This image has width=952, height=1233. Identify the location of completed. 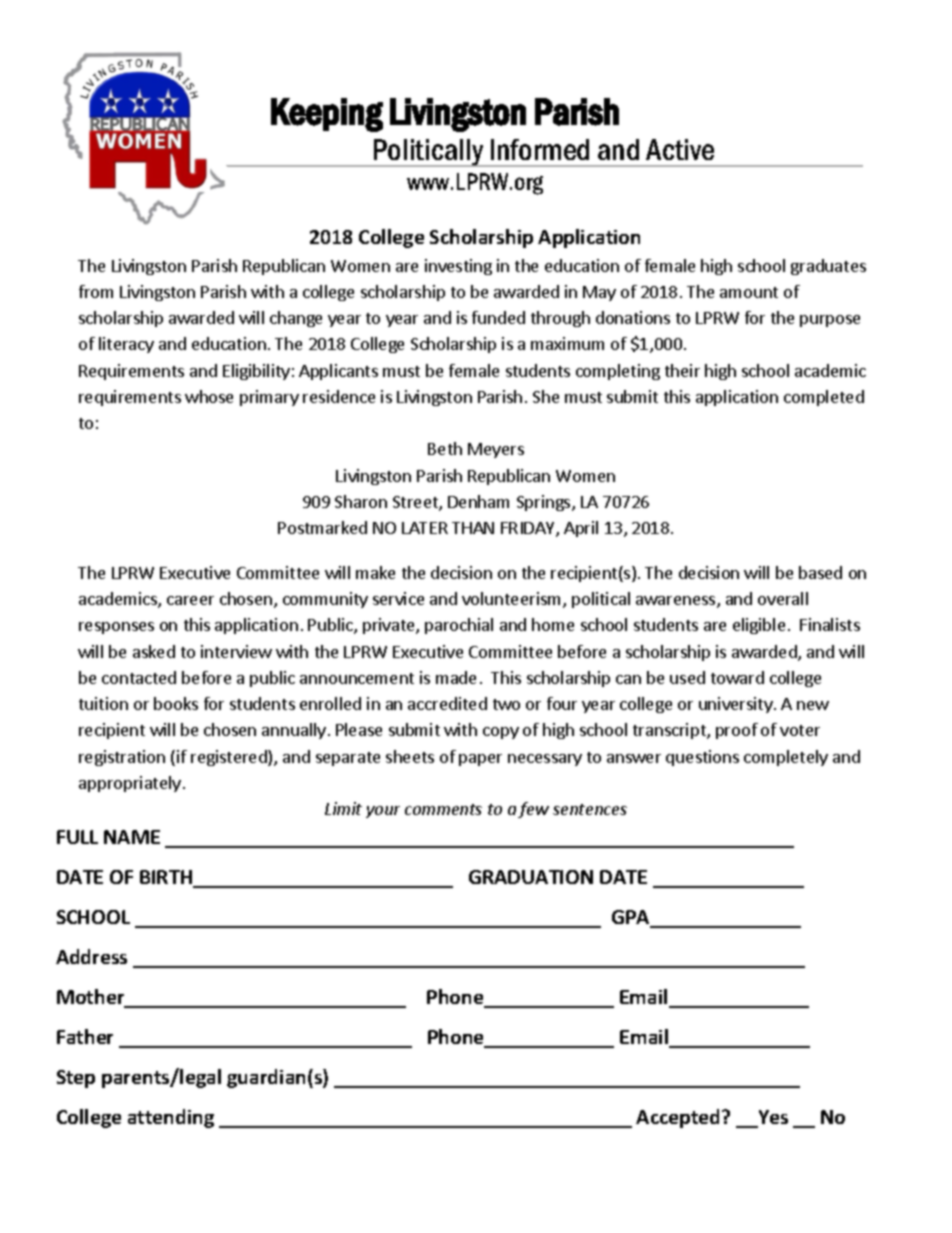
(824, 398).
